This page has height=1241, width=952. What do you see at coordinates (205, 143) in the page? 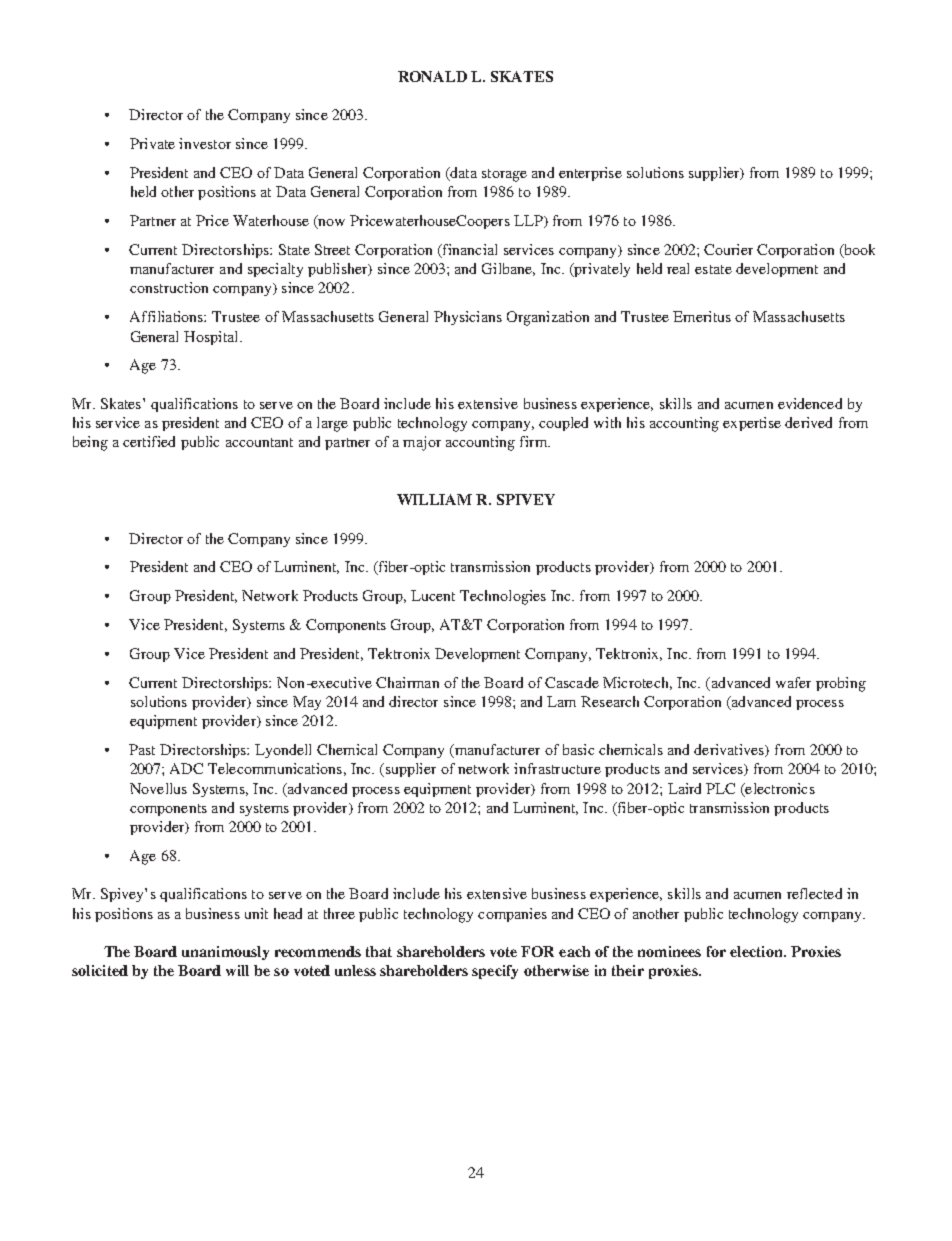
I see `investor` at bounding box center [205, 143].
